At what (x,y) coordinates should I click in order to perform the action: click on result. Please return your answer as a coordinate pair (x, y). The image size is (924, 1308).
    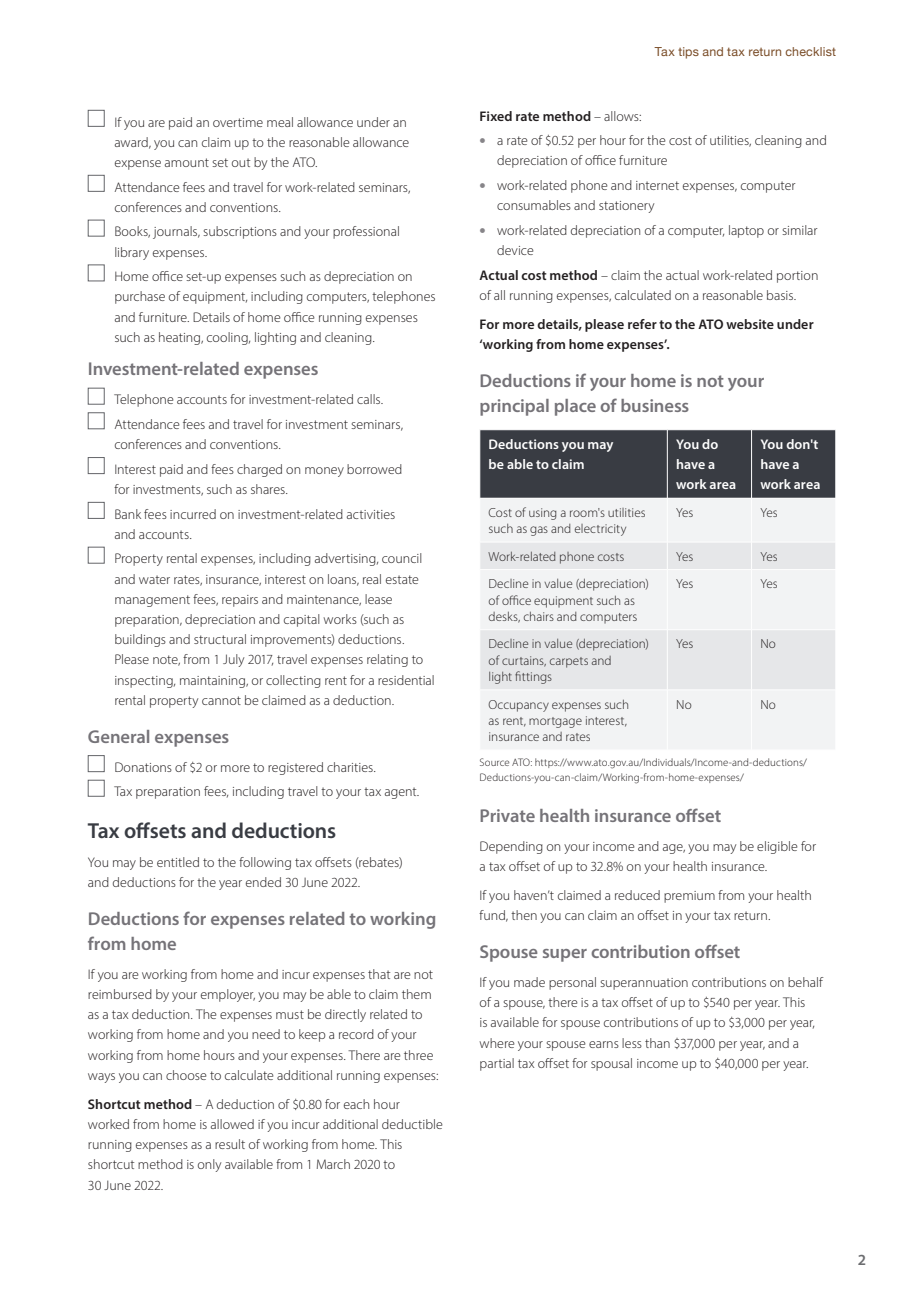
    Looking at the image, I should click on (230, 1144).
